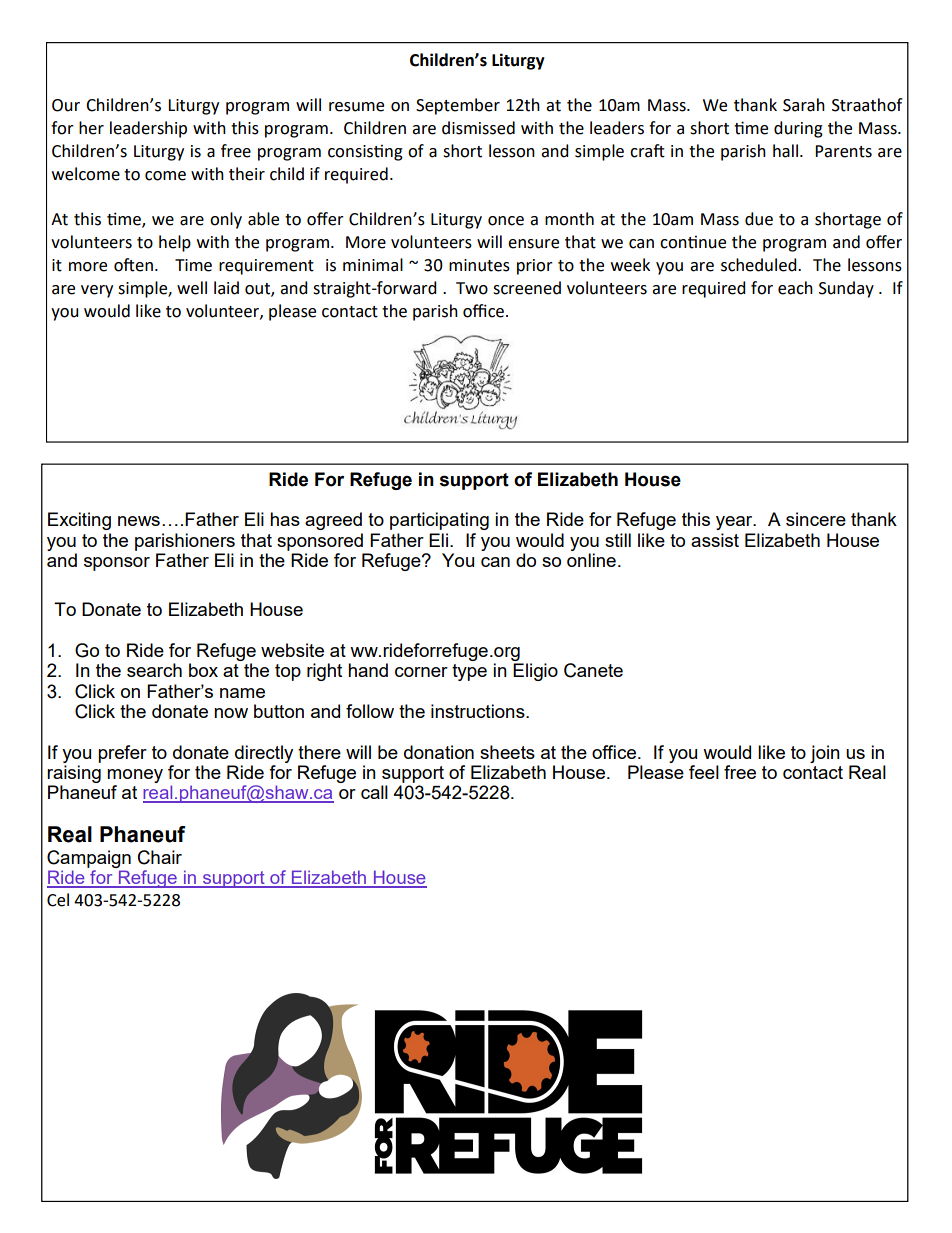 This screenshot has height=1233, width=952. What do you see at coordinates (478, 128) in the screenshot?
I see `dismissed` at bounding box center [478, 128].
